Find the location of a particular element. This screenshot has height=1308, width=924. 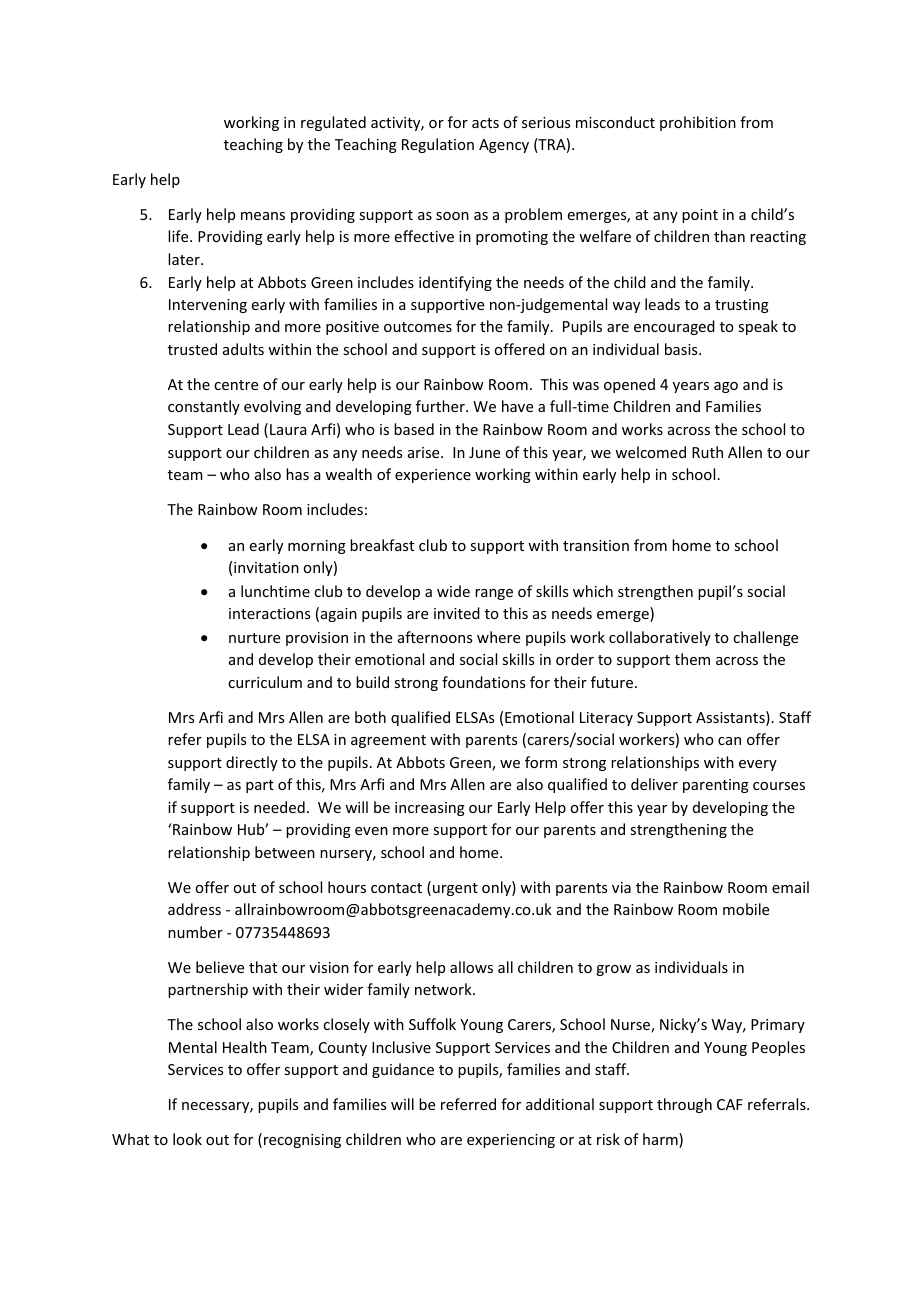

nurture is located at coordinates (254, 638).
